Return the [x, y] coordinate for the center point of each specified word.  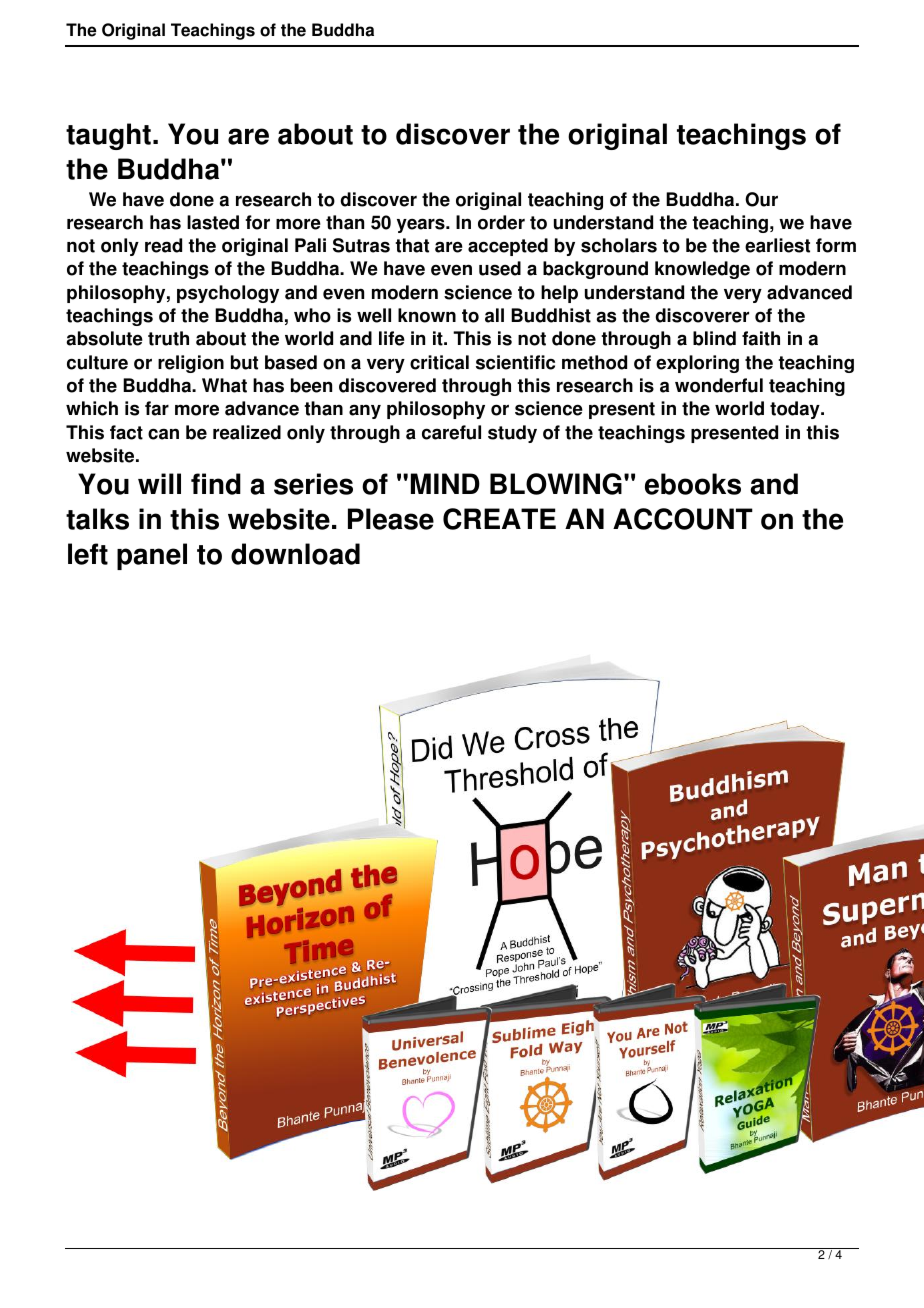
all [494, 315]
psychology [228, 294]
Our [761, 199]
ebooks [693, 484]
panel [152, 556]
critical [439, 362]
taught [108, 136]
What [224, 385]
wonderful [719, 385]
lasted [213, 222]
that [412, 245]
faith [761, 338]
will [159, 483]
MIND [445, 483]
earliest [777, 245]
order [501, 222]
